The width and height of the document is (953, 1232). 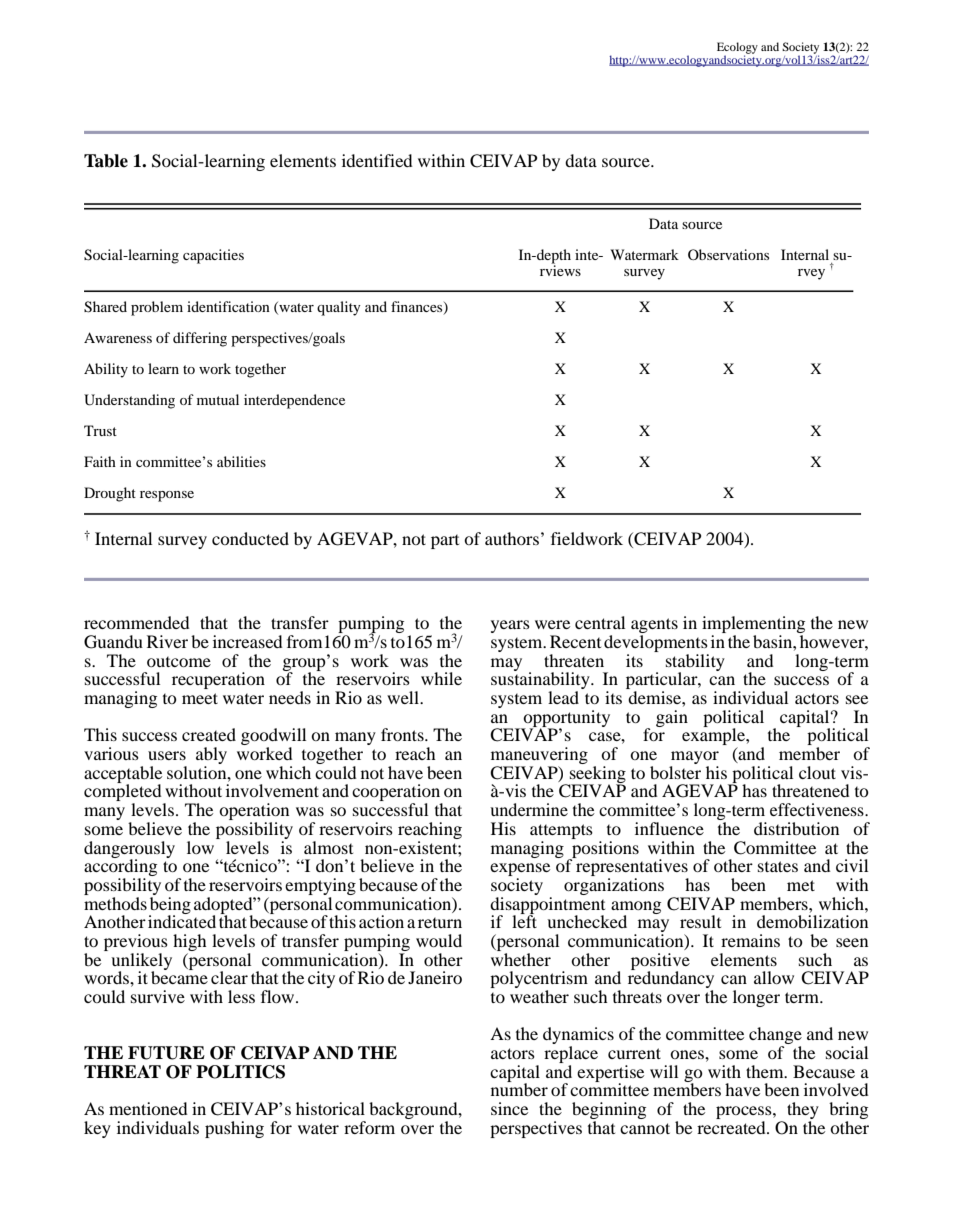 What do you see at coordinates (167, 641) in the document?
I see `River` at bounding box center [167, 641].
